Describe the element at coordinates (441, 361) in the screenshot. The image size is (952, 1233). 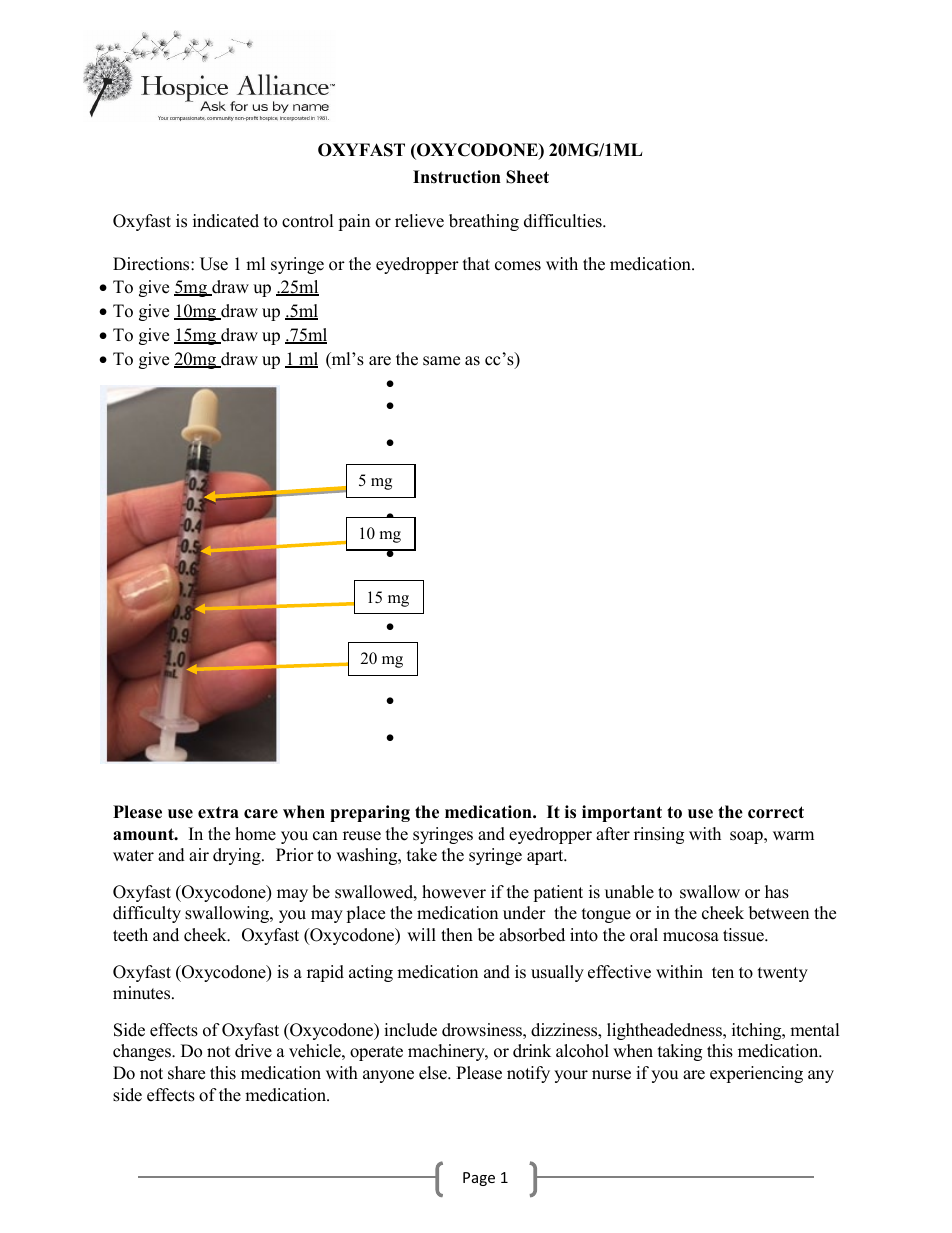
I see `same` at that location.
